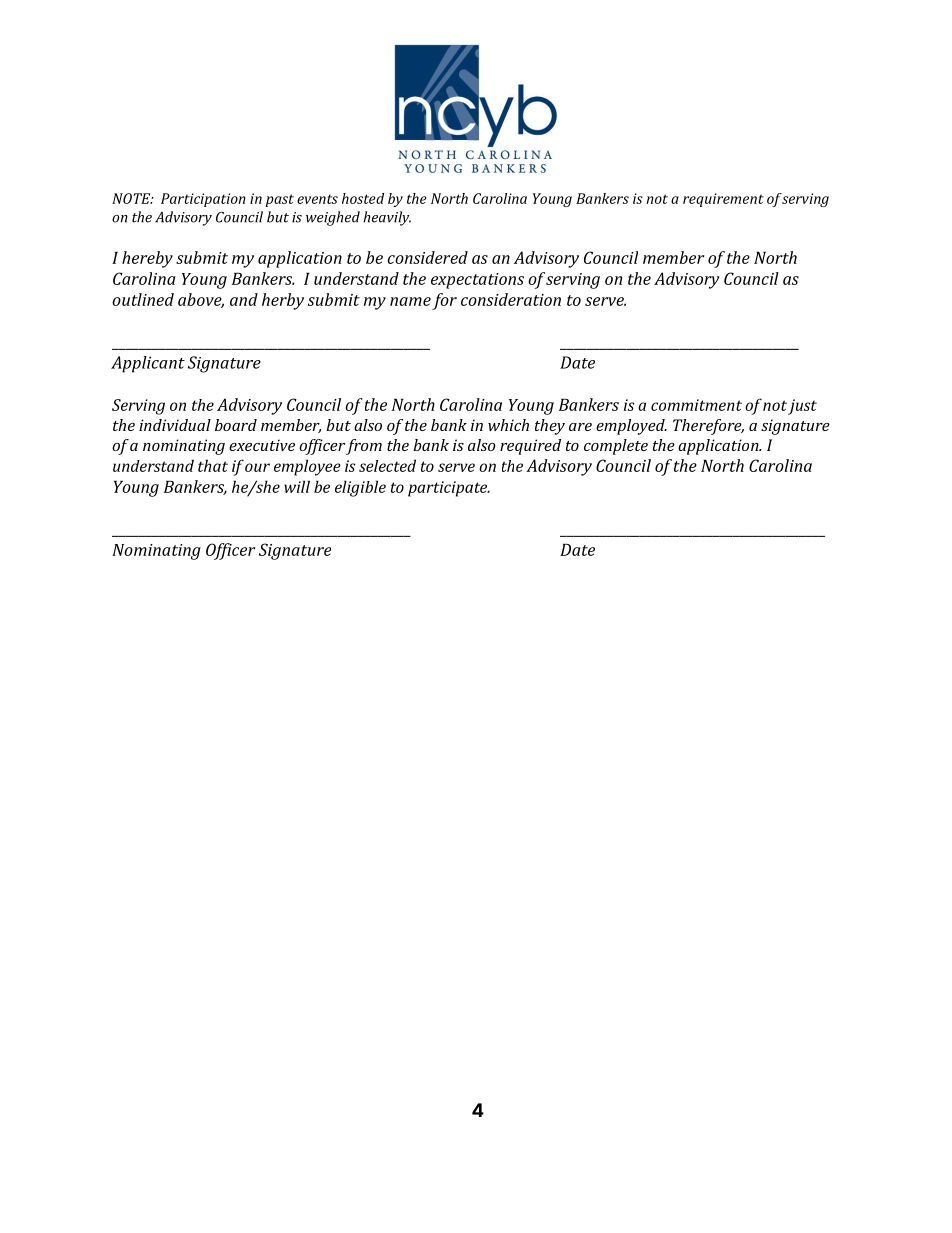  Describe the element at coordinates (723, 200) in the screenshot. I see `requirement` at that location.
